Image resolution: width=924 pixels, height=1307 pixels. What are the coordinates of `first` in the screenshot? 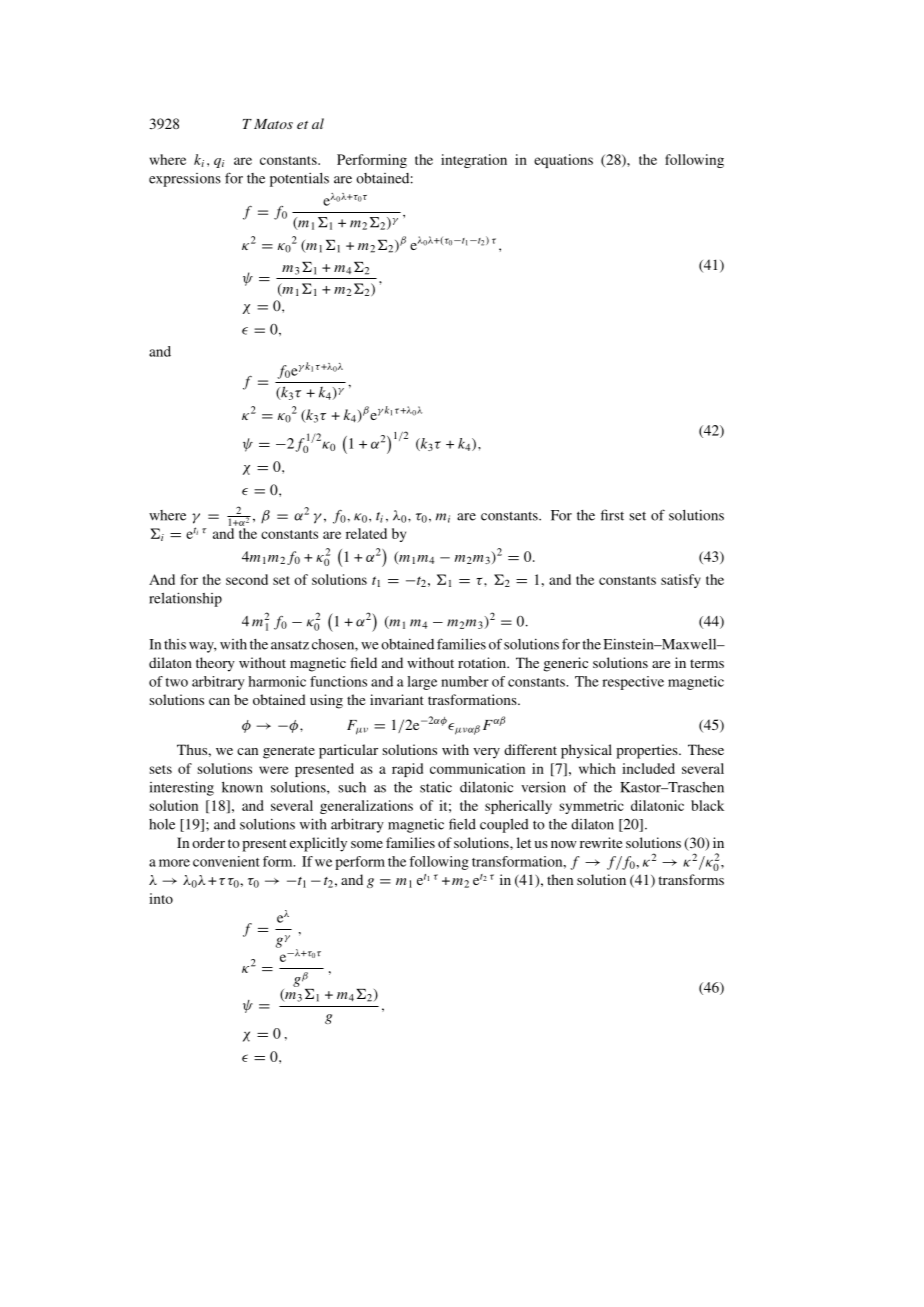 It's located at (612, 515).
